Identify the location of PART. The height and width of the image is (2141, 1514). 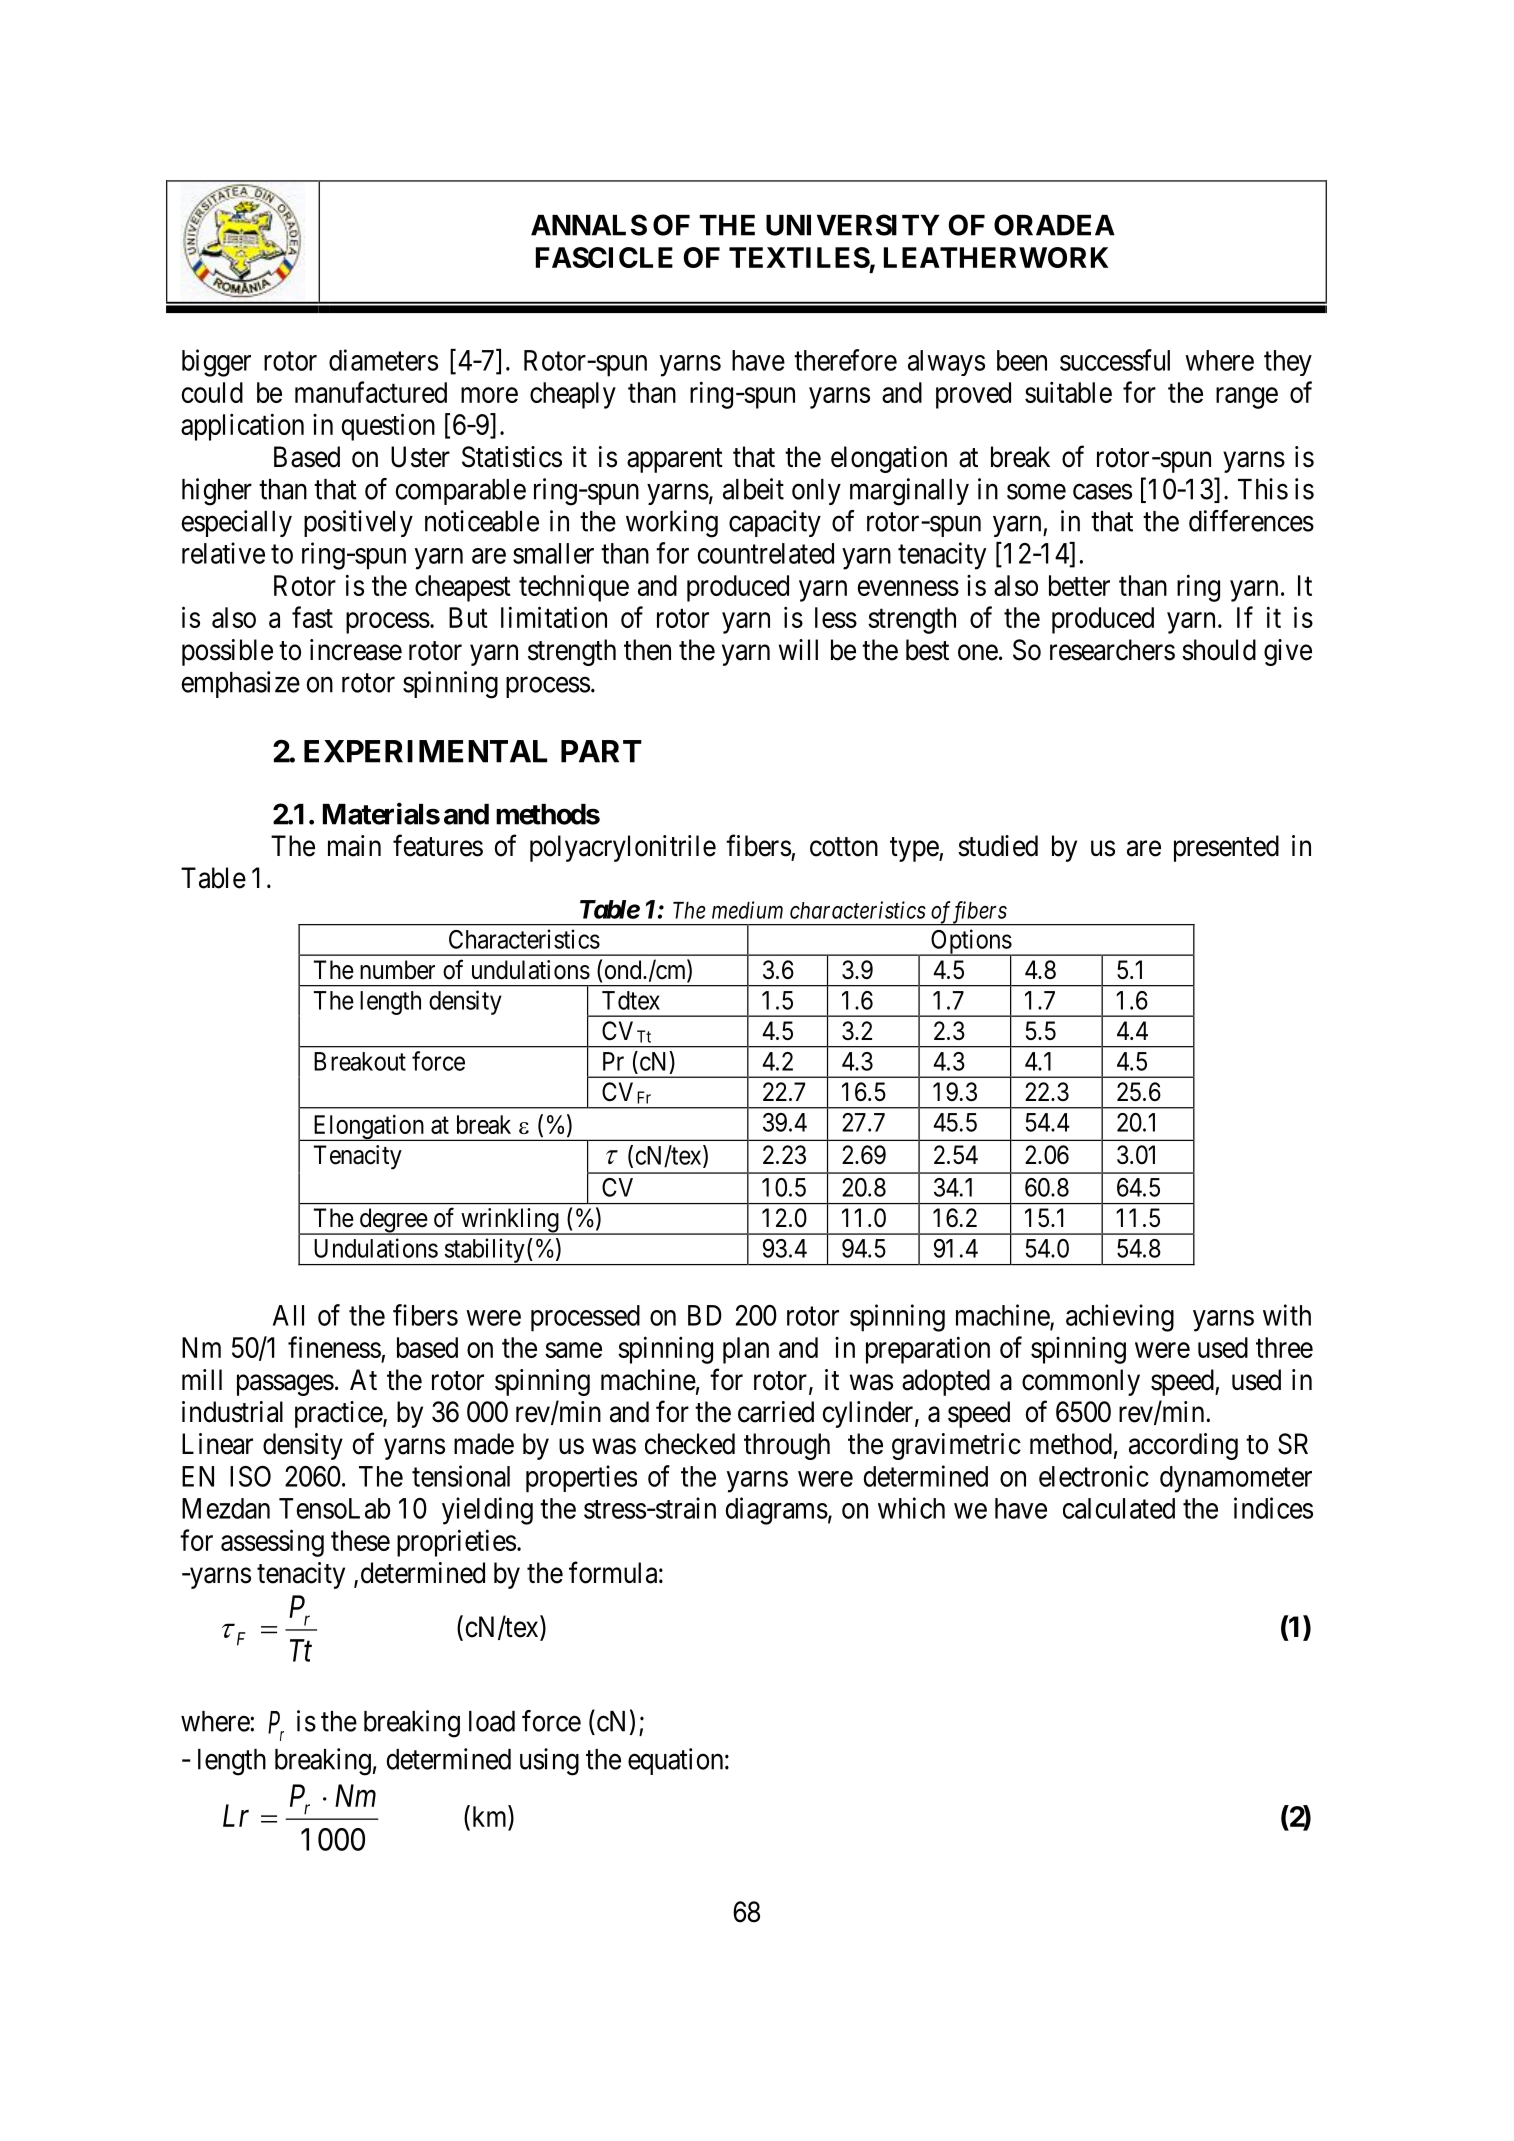
(601, 751).
